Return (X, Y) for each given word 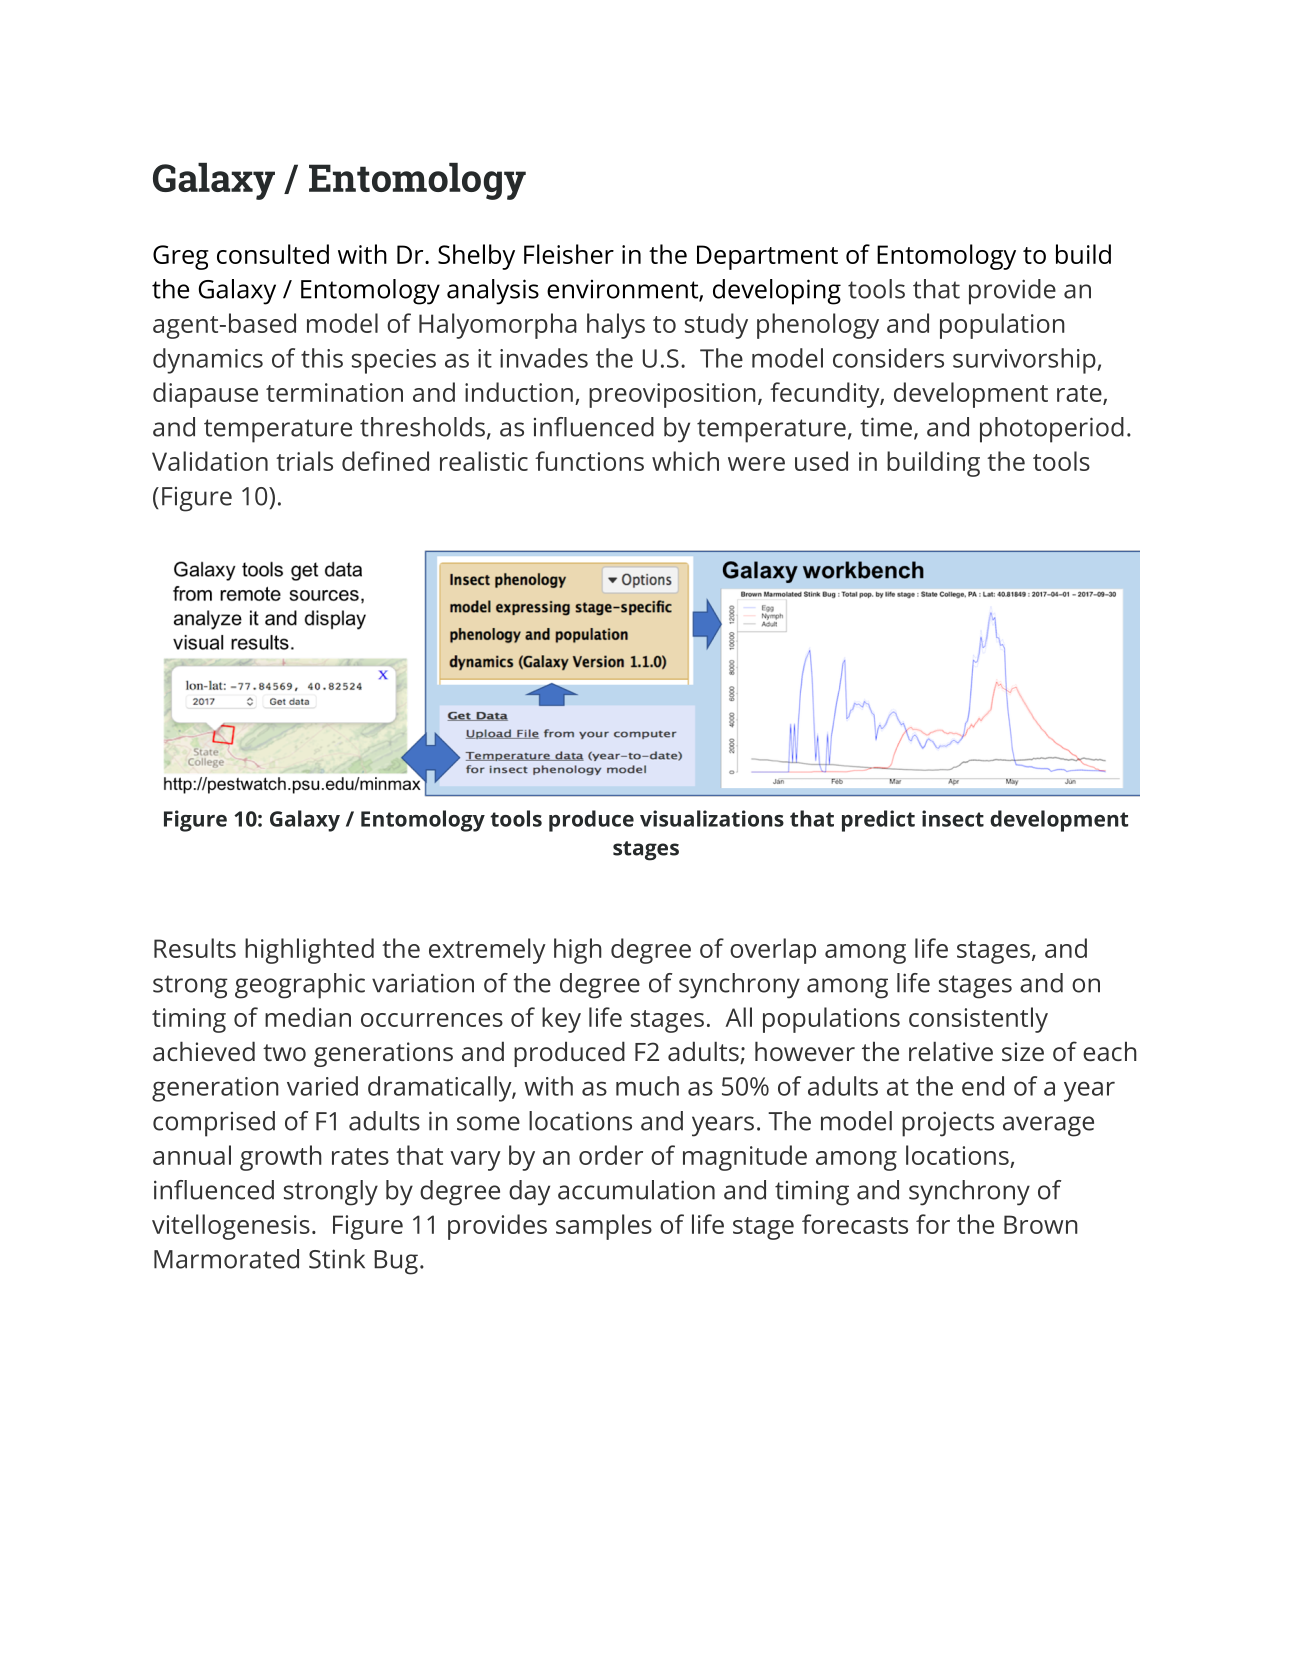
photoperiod (1052, 430)
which (685, 461)
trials (304, 461)
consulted (273, 254)
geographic (300, 986)
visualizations (712, 818)
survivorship (1025, 361)
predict (878, 821)
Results (195, 948)
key (561, 1020)
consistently (978, 1020)
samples (604, 1227)
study (716, 326)
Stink (337, 1259)
